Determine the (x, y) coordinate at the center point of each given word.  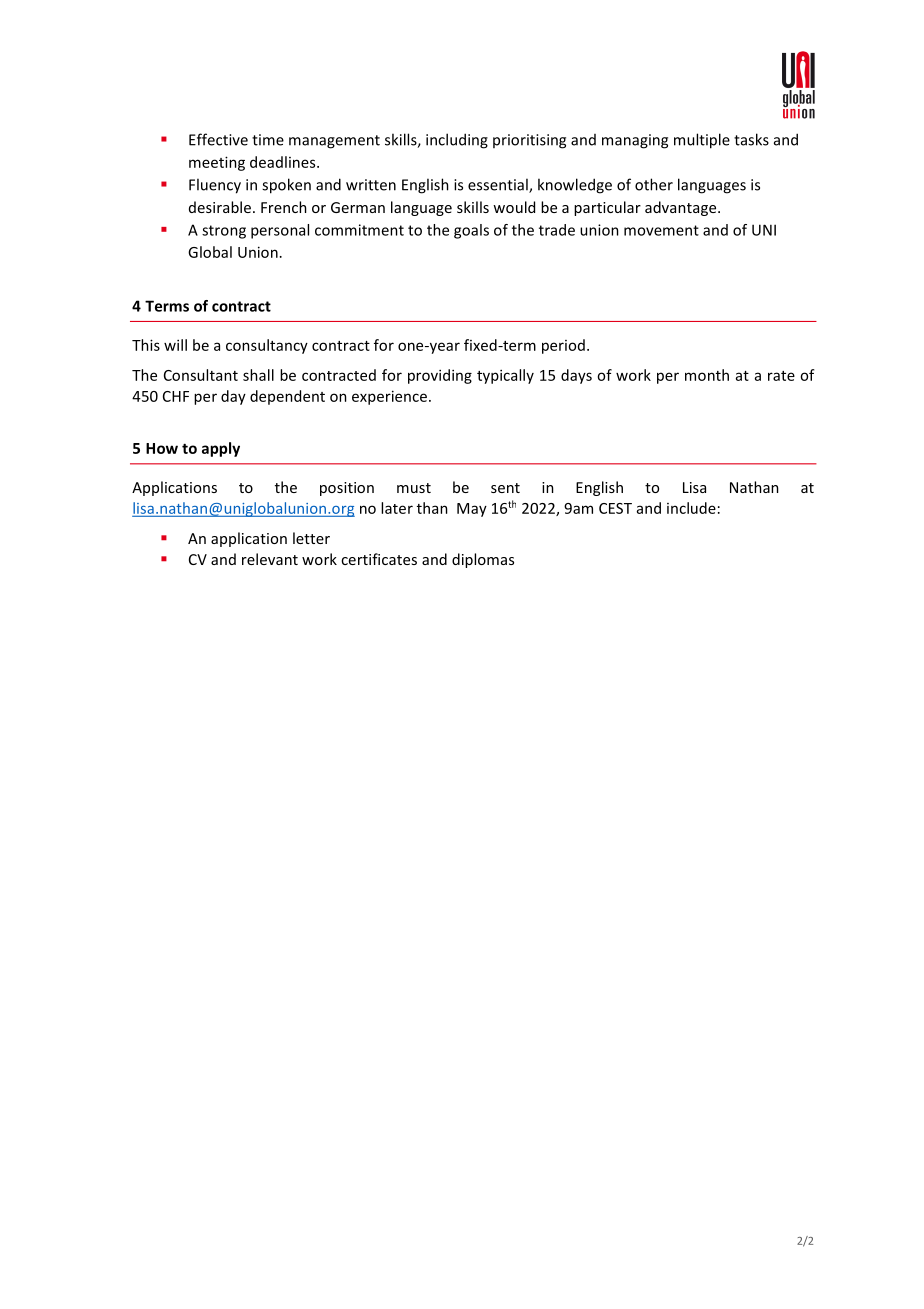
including (457, 141)
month (707, 375)
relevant (270, 559)
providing (440, 376)
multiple (702, 141)
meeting (217, 163)
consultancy (267, 346)
